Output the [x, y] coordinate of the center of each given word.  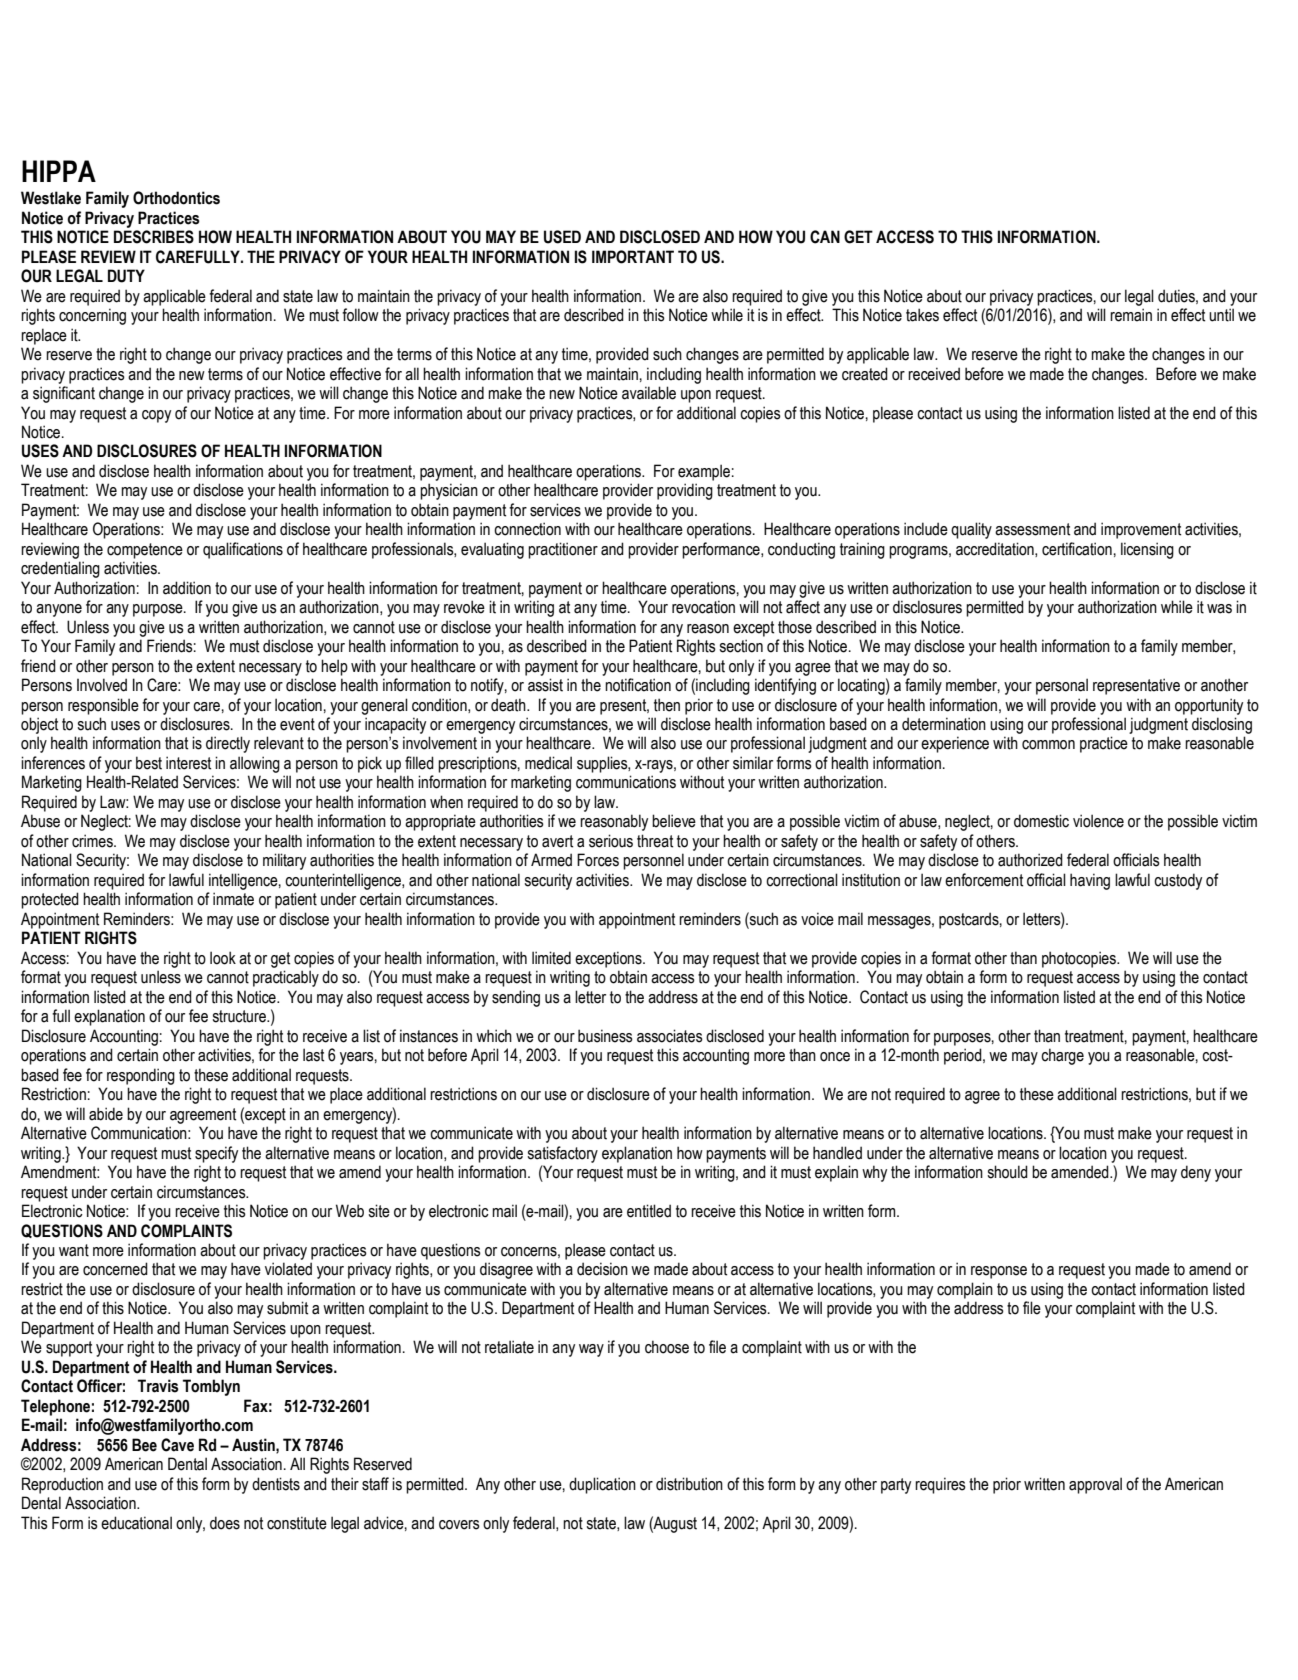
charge [1062, 1056]
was [1219, 609]
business [605, 1036]
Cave [177, 1445]
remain [1131, 315]
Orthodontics [176, 198]
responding [141, 1076]
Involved [102, 685]
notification [638, 685]
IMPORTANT [633, 257]
